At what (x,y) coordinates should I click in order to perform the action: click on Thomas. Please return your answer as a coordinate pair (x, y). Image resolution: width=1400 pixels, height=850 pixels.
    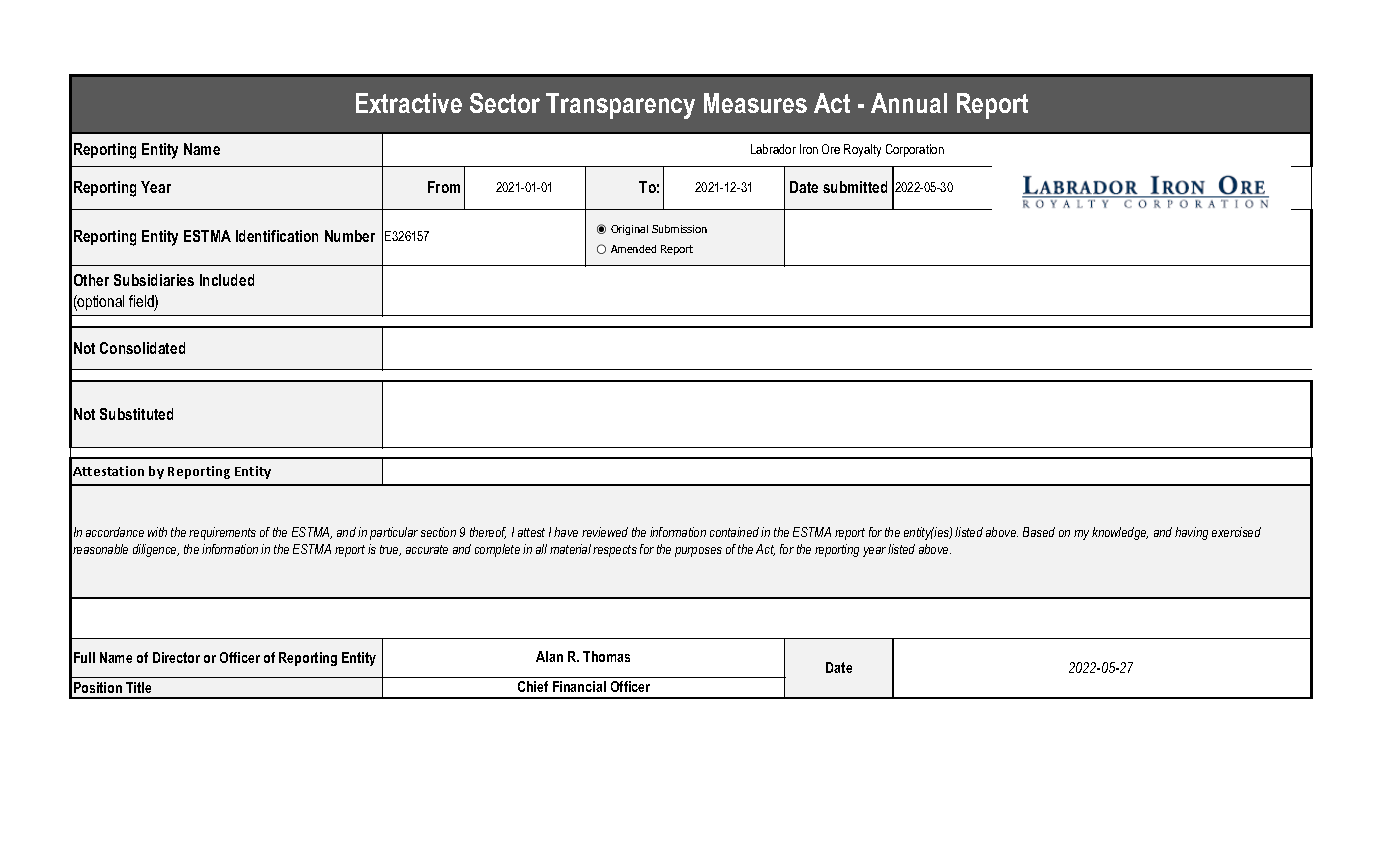
    Looking at the image, I should click on (606, 656).
